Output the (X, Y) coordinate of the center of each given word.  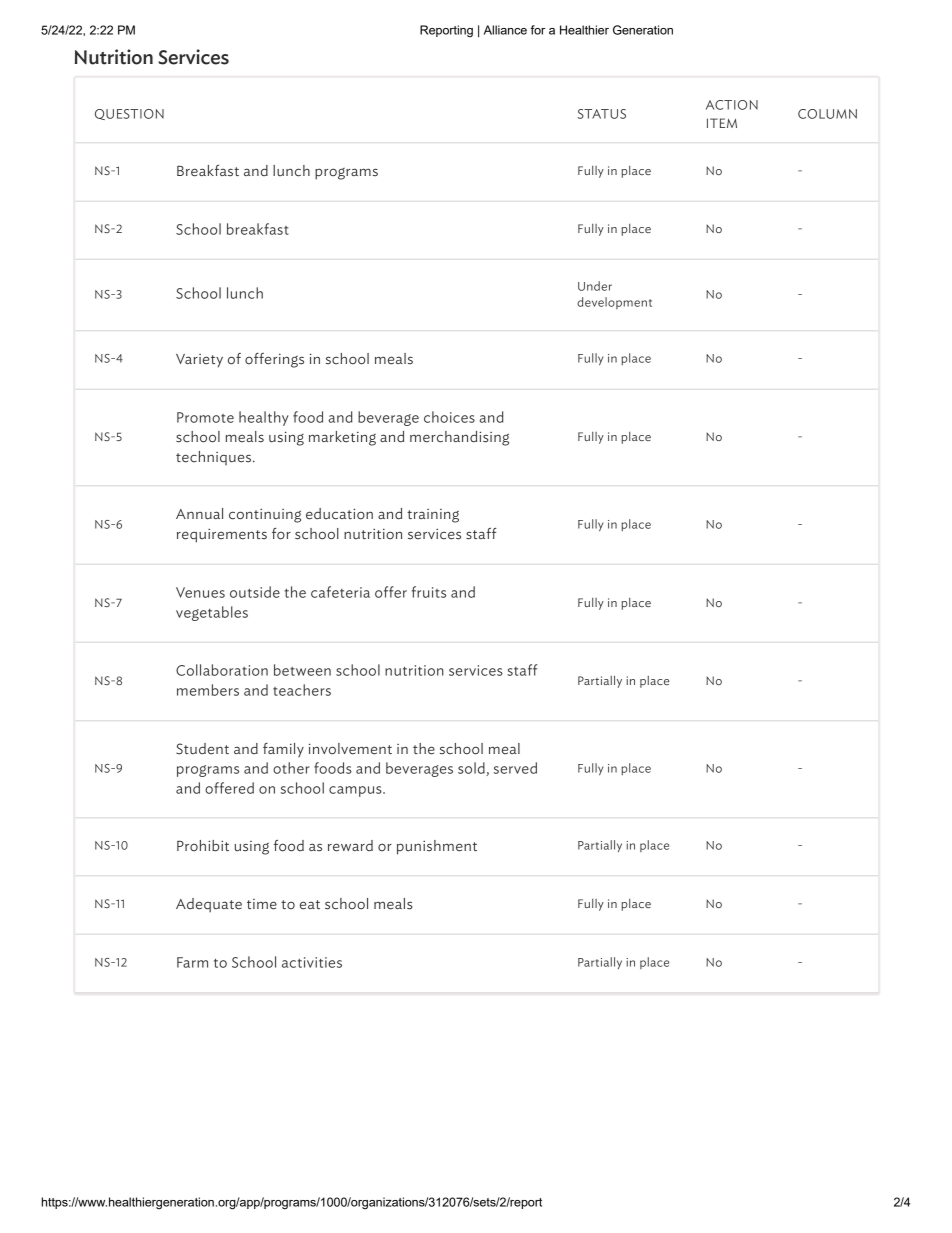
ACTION (732, 105)
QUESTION (129, 114)
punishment (437, 847)
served (515, 768)
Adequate (209, 905)
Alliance (505, 30)
